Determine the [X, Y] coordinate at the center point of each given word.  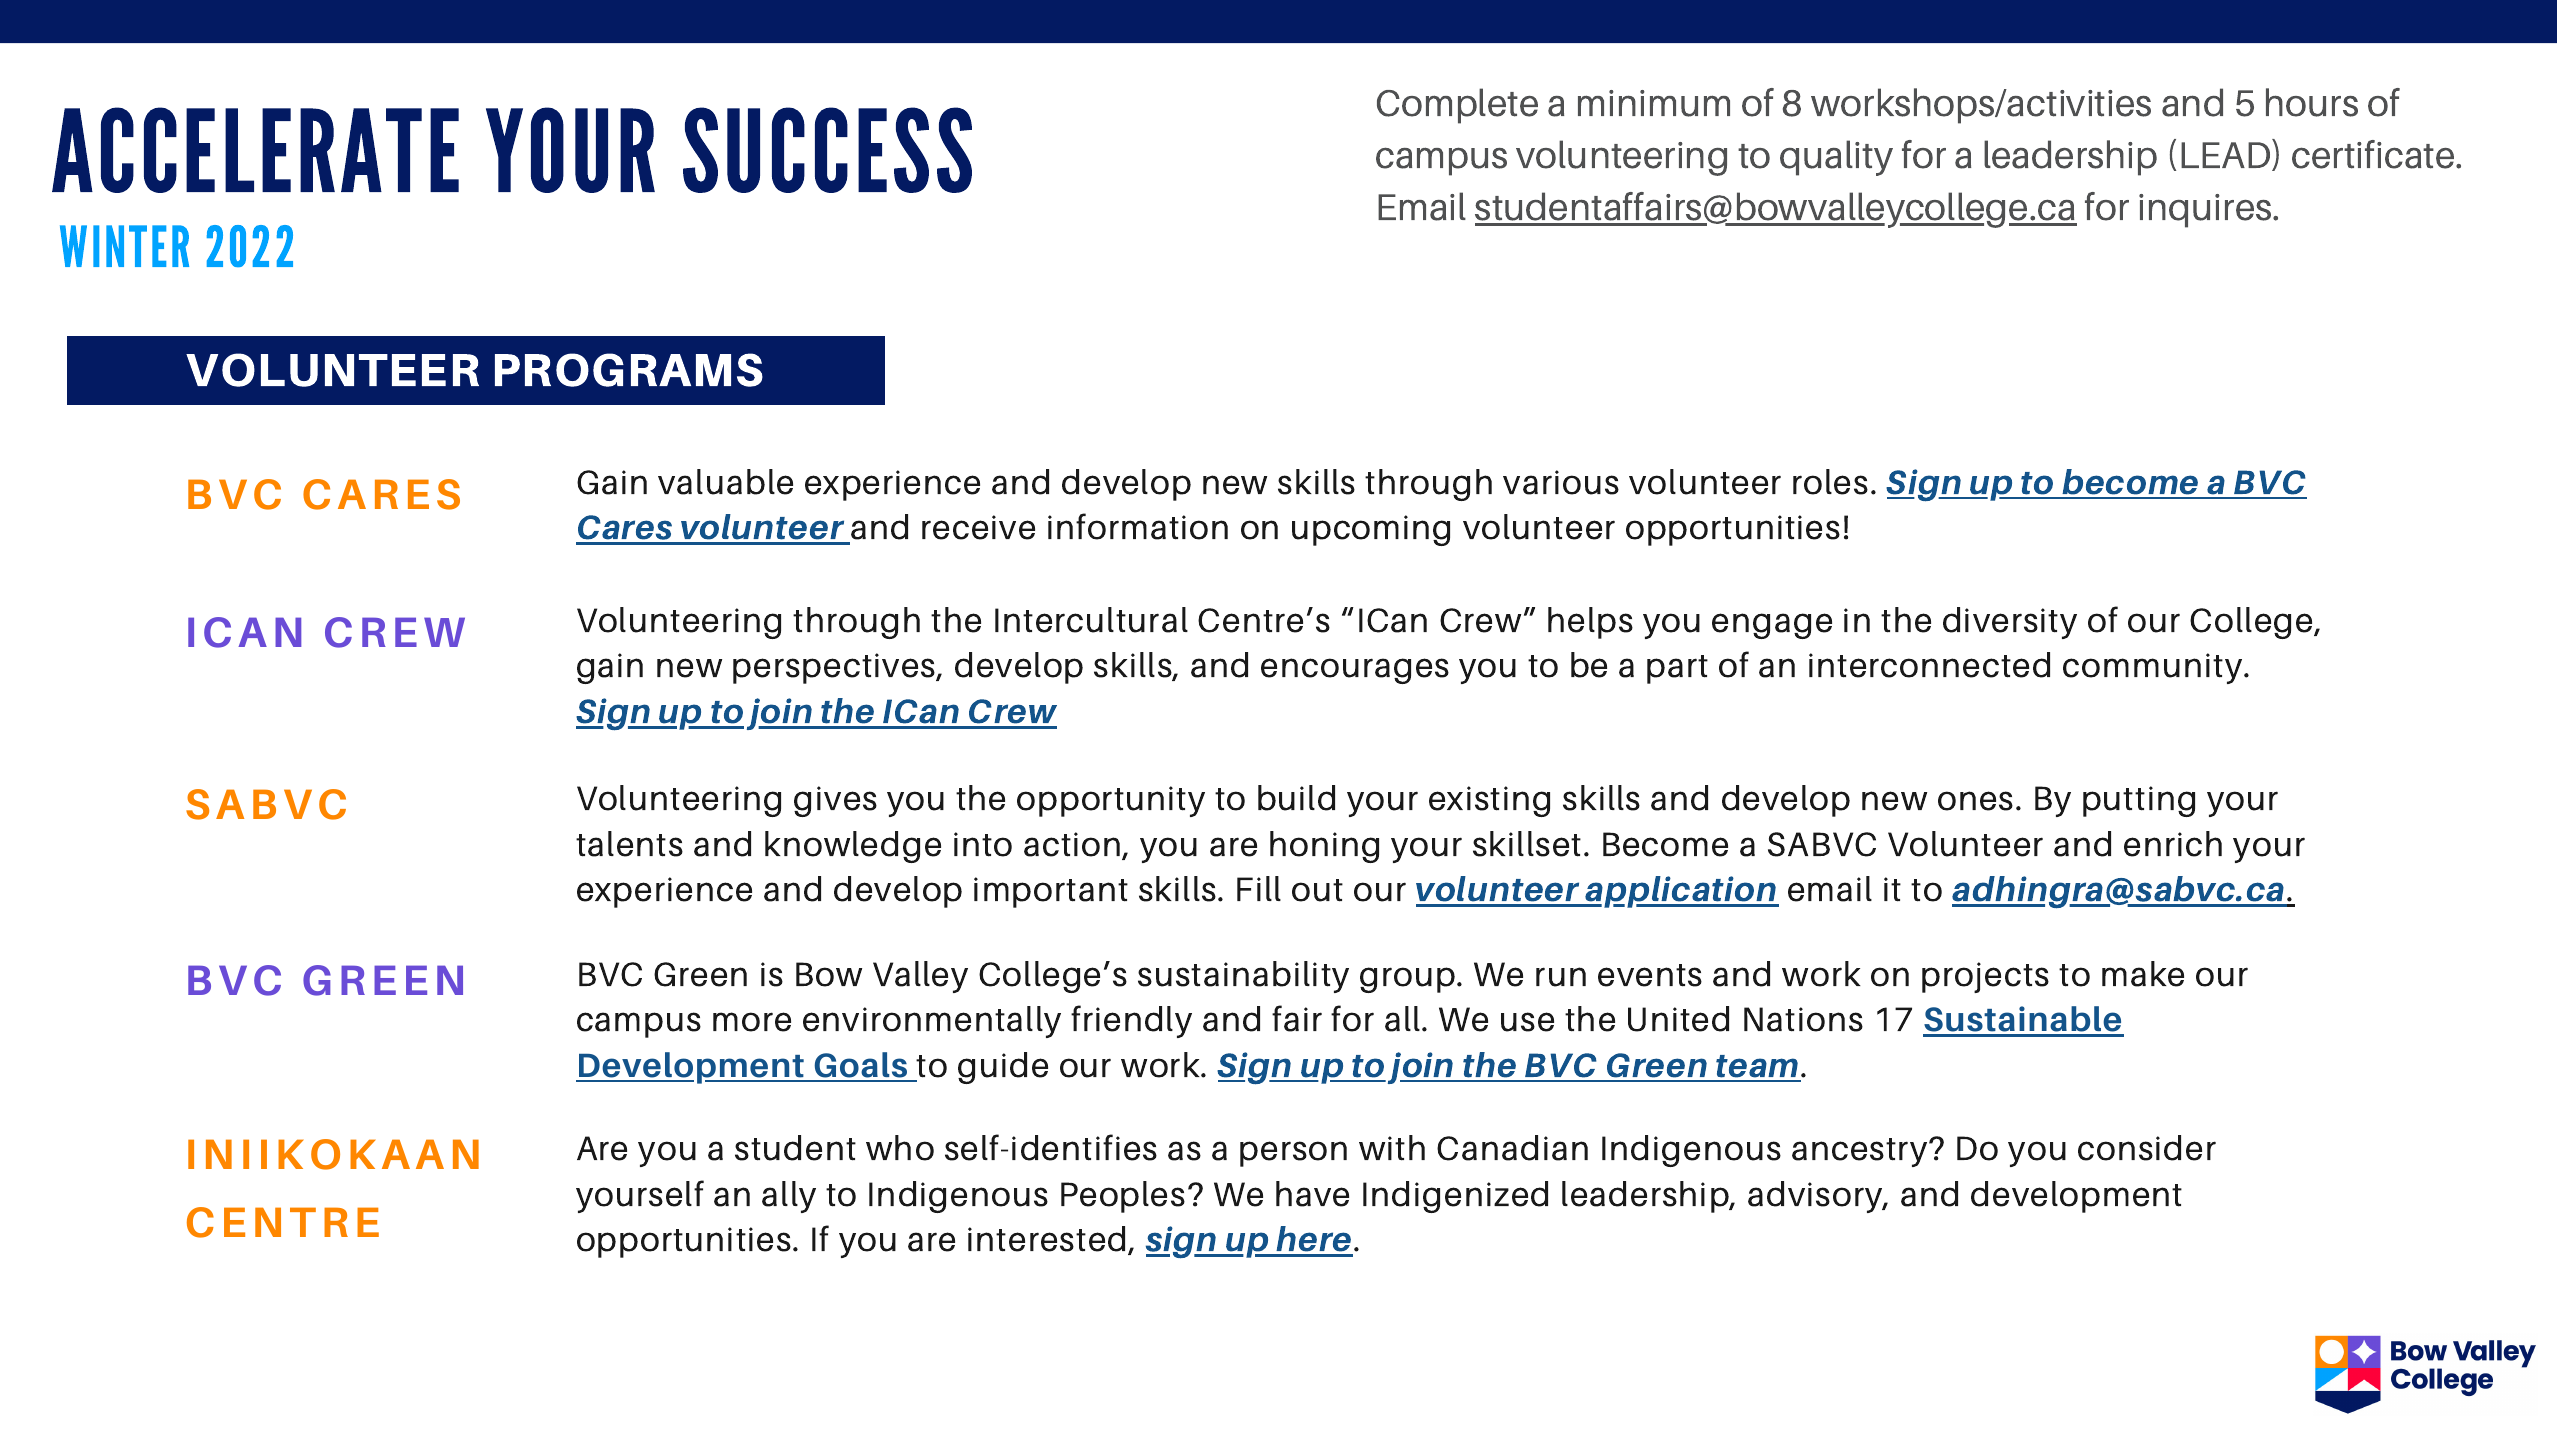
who [900, 1148]
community [2154, 668]
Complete [1457, 106]
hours [2312, 102]
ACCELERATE [255, 150]
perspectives [835, 668]
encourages [1355, 671]
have [1312, 1194]
